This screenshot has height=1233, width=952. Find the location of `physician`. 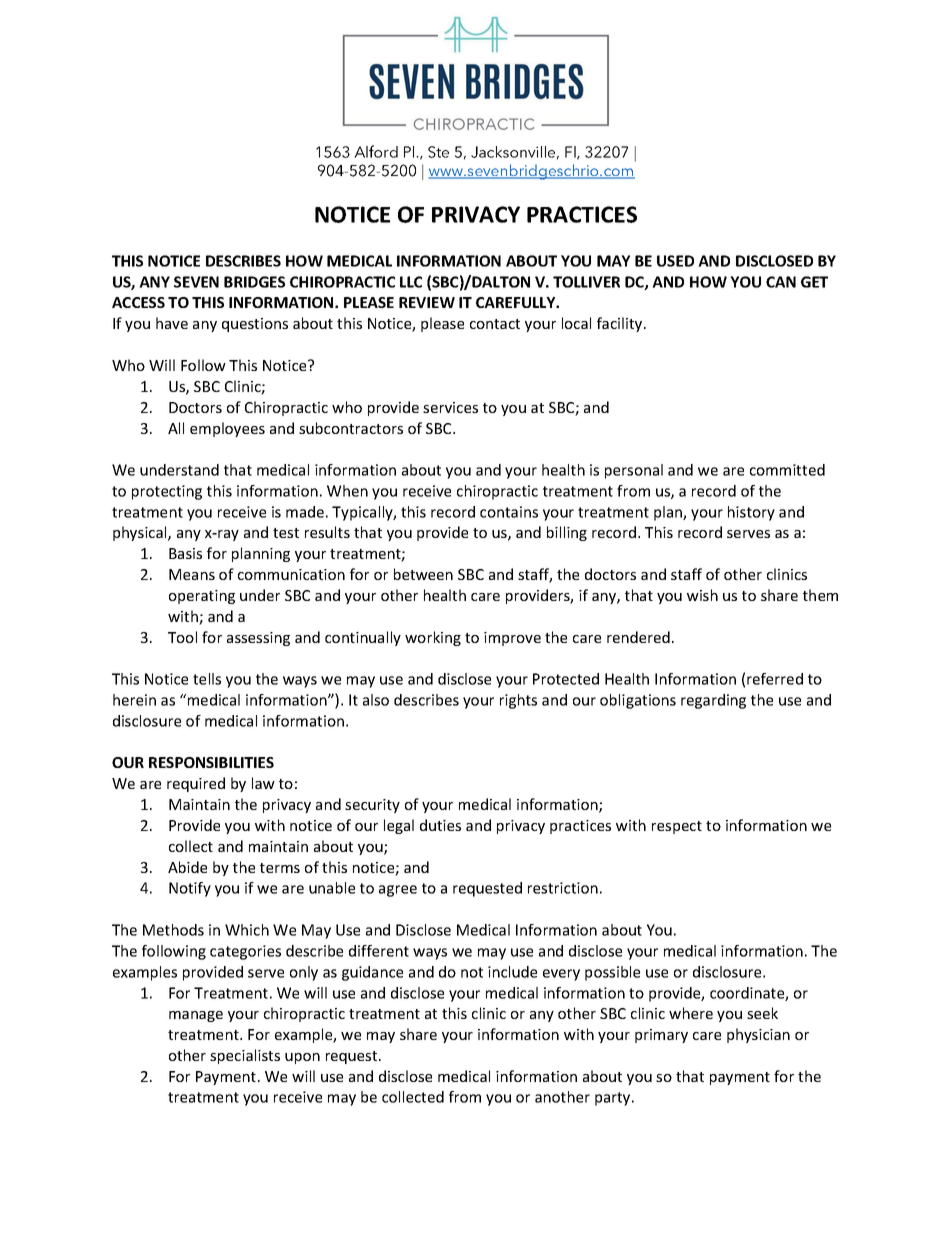

physician is located at coordinates (758, 1035).
